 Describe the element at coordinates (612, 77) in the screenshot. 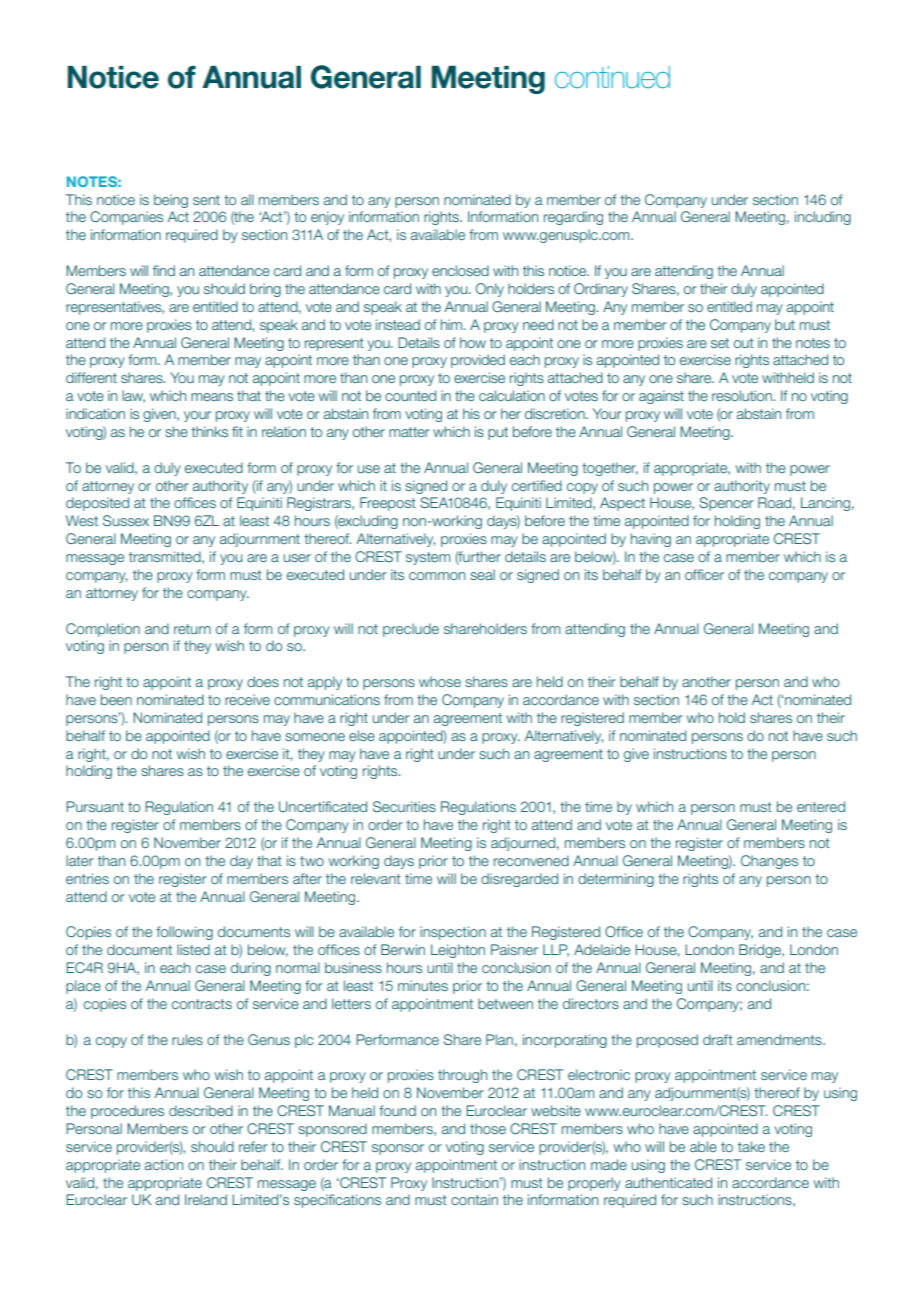

I see `continued` at that location.
